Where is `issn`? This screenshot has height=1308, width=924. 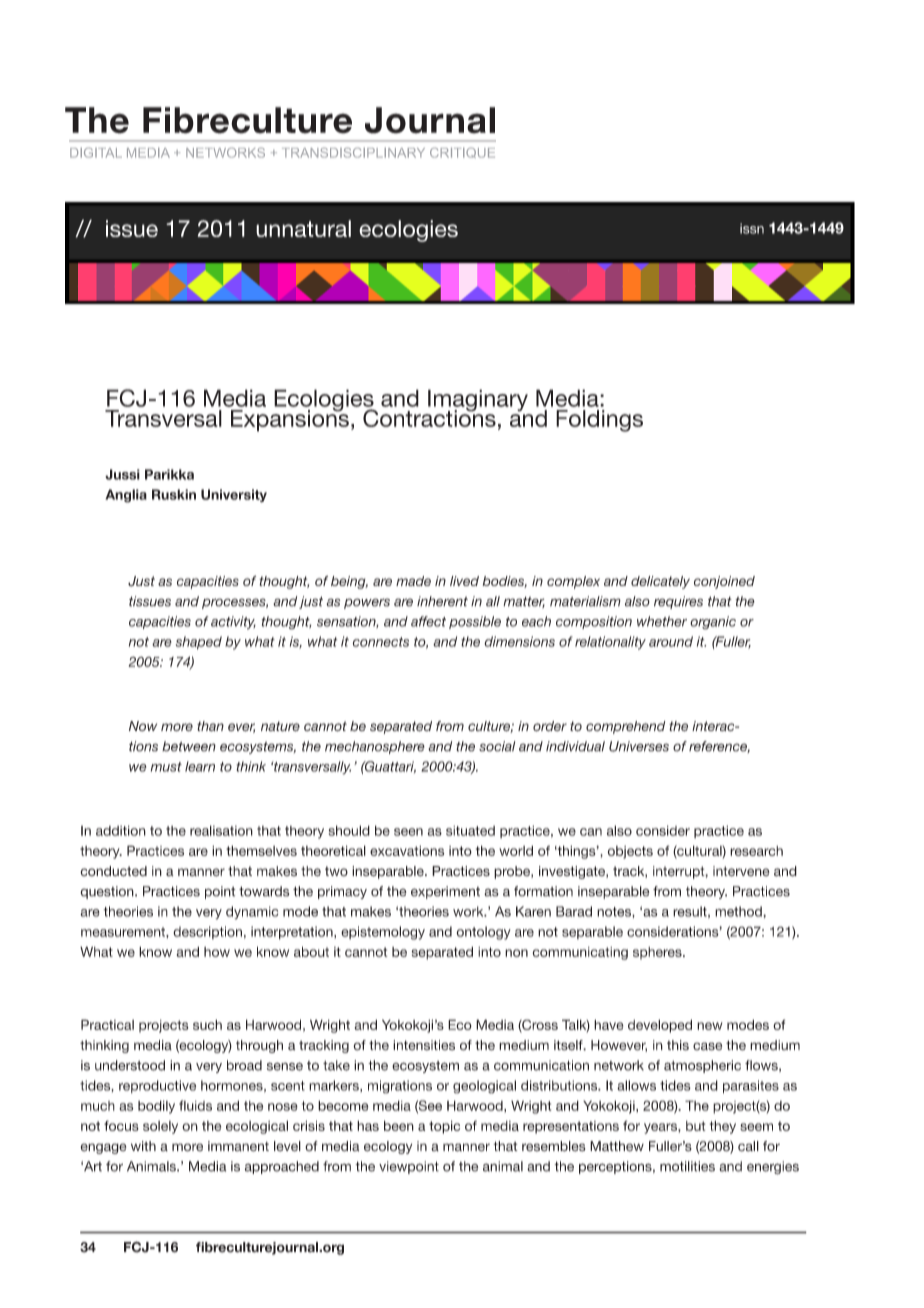 issn is located at coordinates (752, 228).
